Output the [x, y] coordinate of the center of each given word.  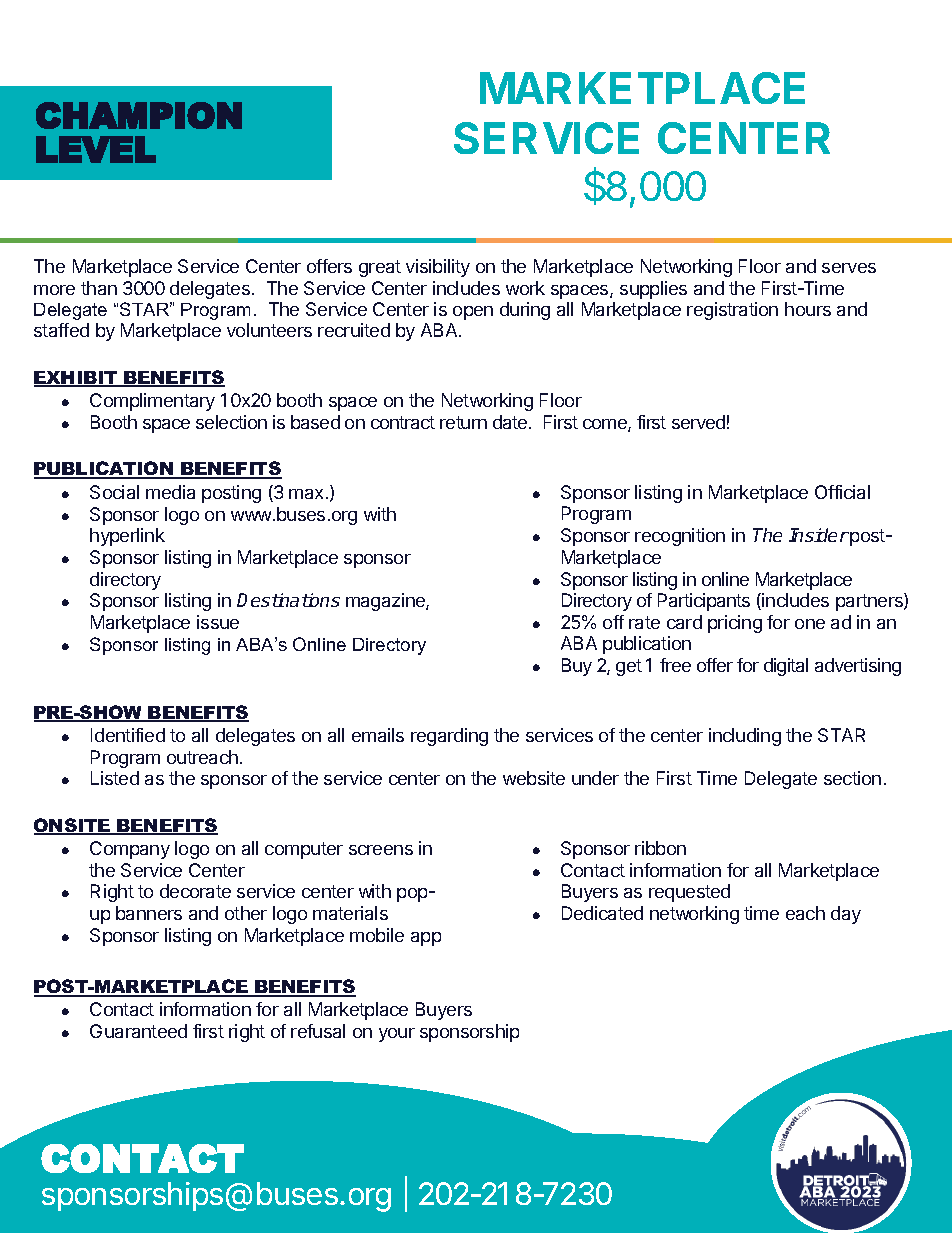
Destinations [288, 600]
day [846, 915]
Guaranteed [138, 1031]
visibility [438, 268]
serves [849, 268]
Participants [704, 602]
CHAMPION [139, 115]
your [397, 1035]
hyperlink [127, 537]
